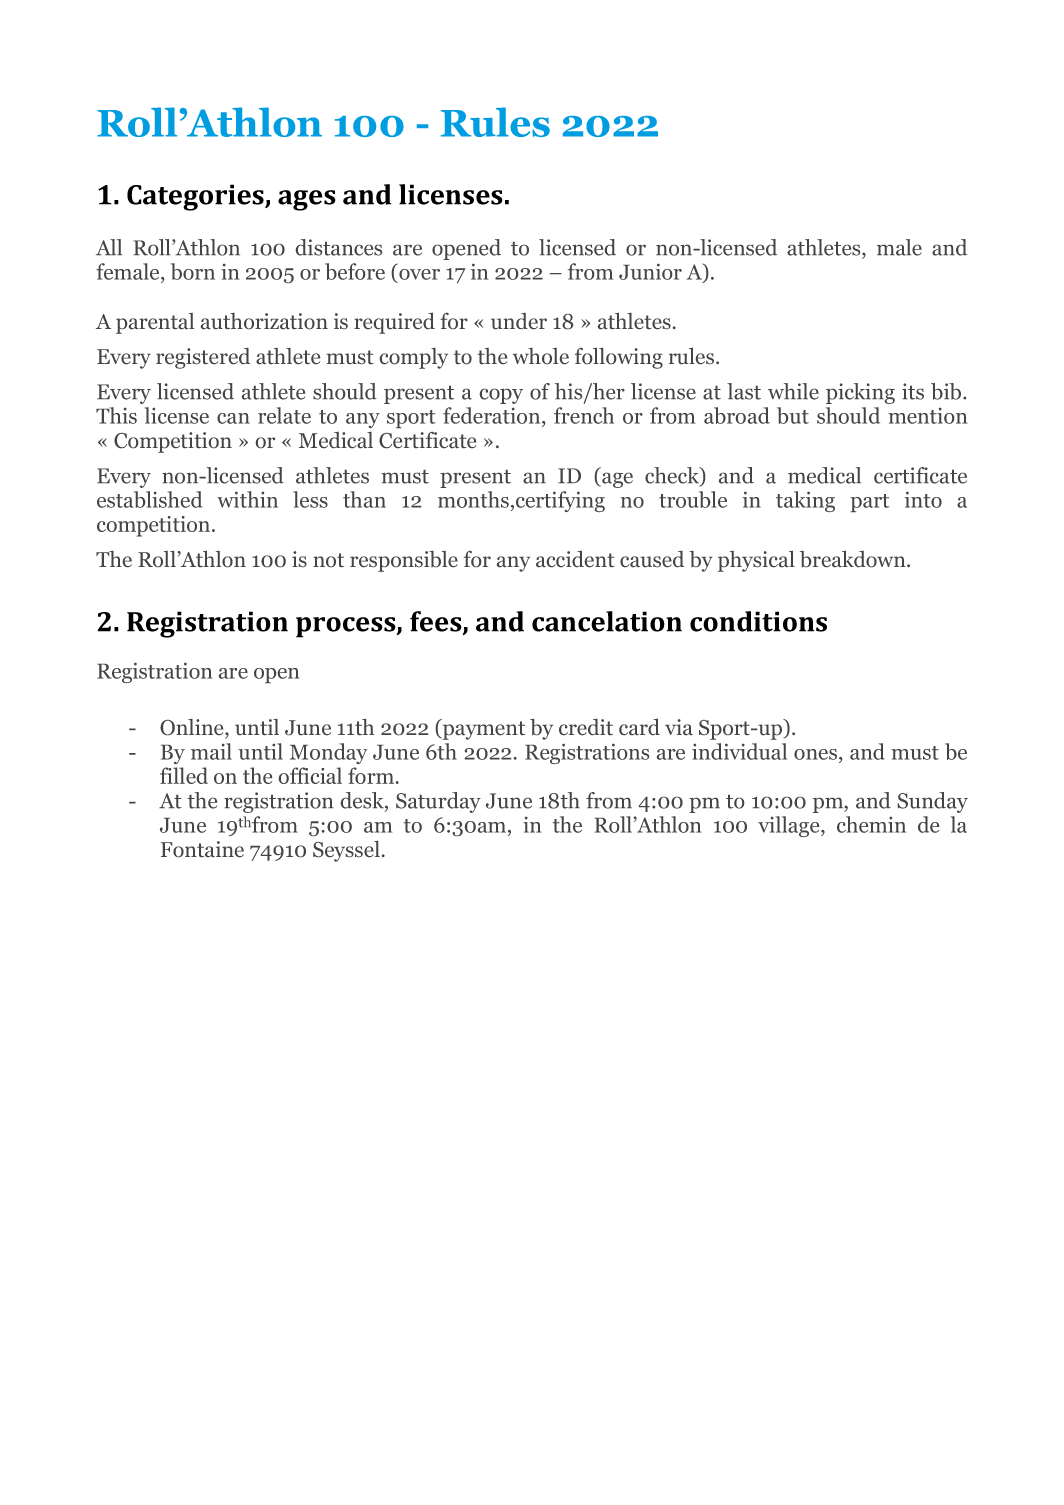 This page has width=1064, height=1505. Describe the element at coordinates (196, 197) in the page. I see `Categories` at that location.
